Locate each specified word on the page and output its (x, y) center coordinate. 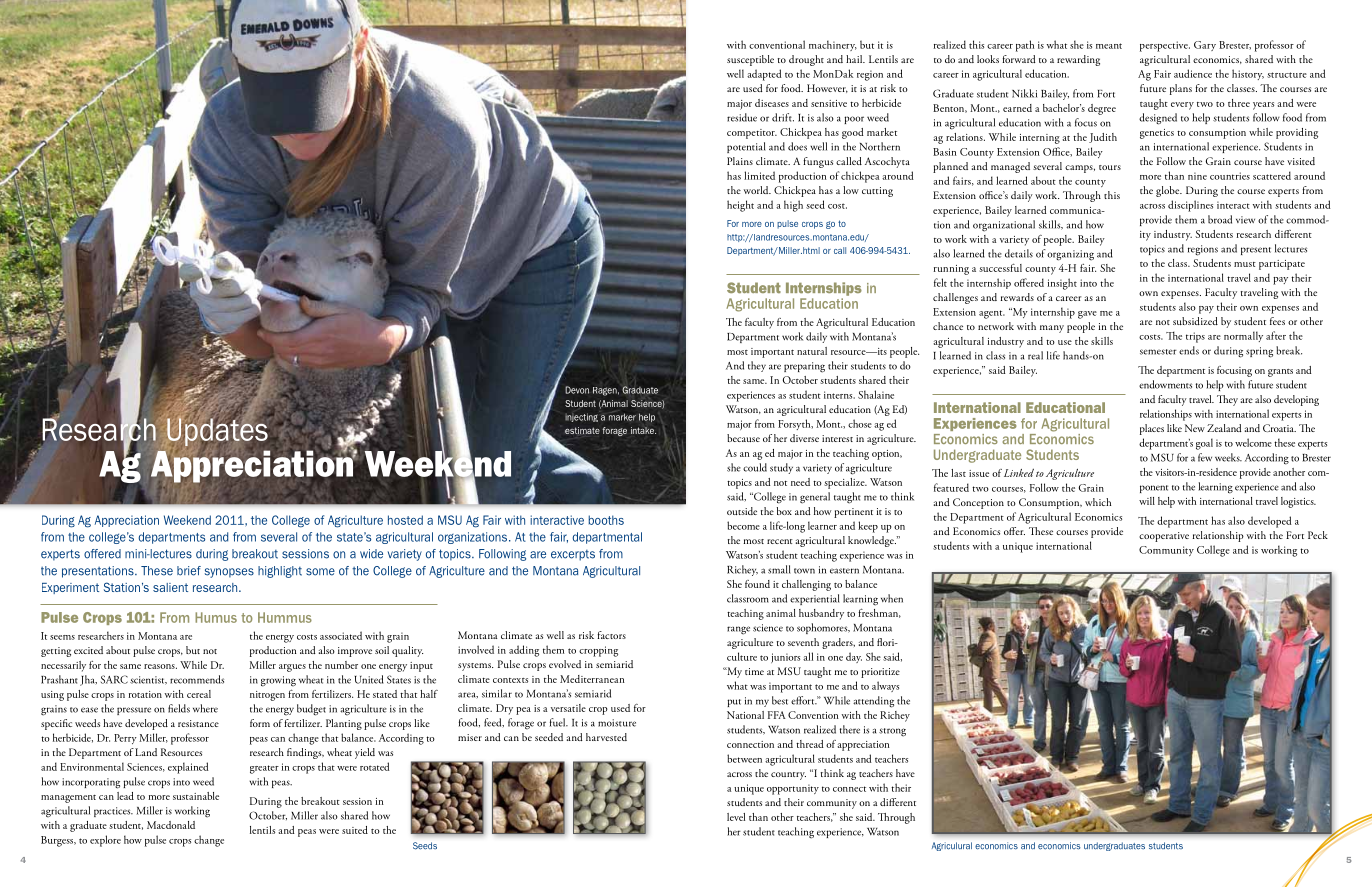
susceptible (750, 60)
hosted (405, 520)
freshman (879, 613)
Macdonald (171, 825)
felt (940, 282)
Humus (216, 617)
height (740, 206)
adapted (764, 75)
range (738, 630)
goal (1204, 444)
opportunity (793, 789)
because (743, 438)
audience (1193, 73)
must (1245, 264)
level (736, 817)
